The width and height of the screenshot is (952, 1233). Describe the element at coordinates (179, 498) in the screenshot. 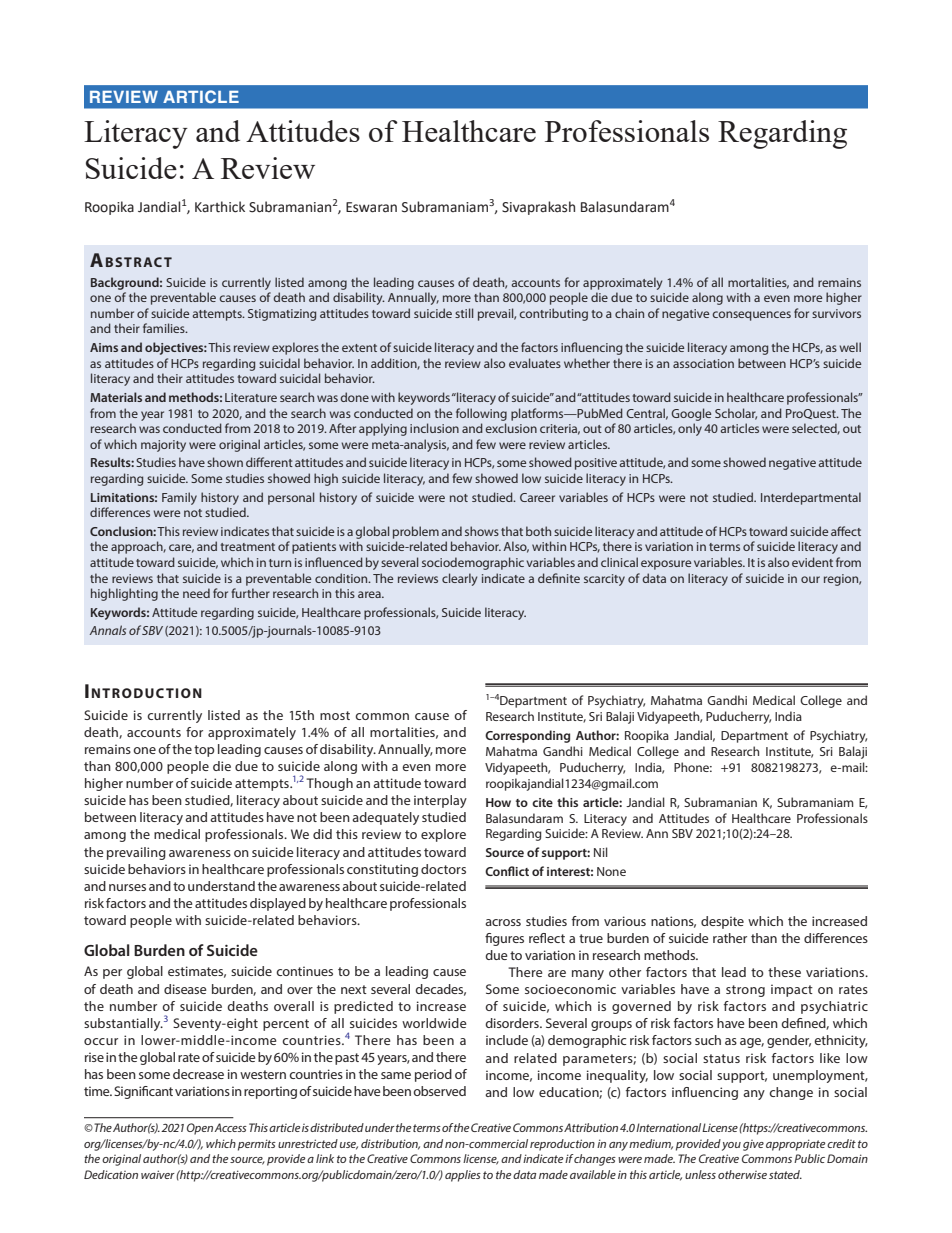

I see `Family` at that location.
